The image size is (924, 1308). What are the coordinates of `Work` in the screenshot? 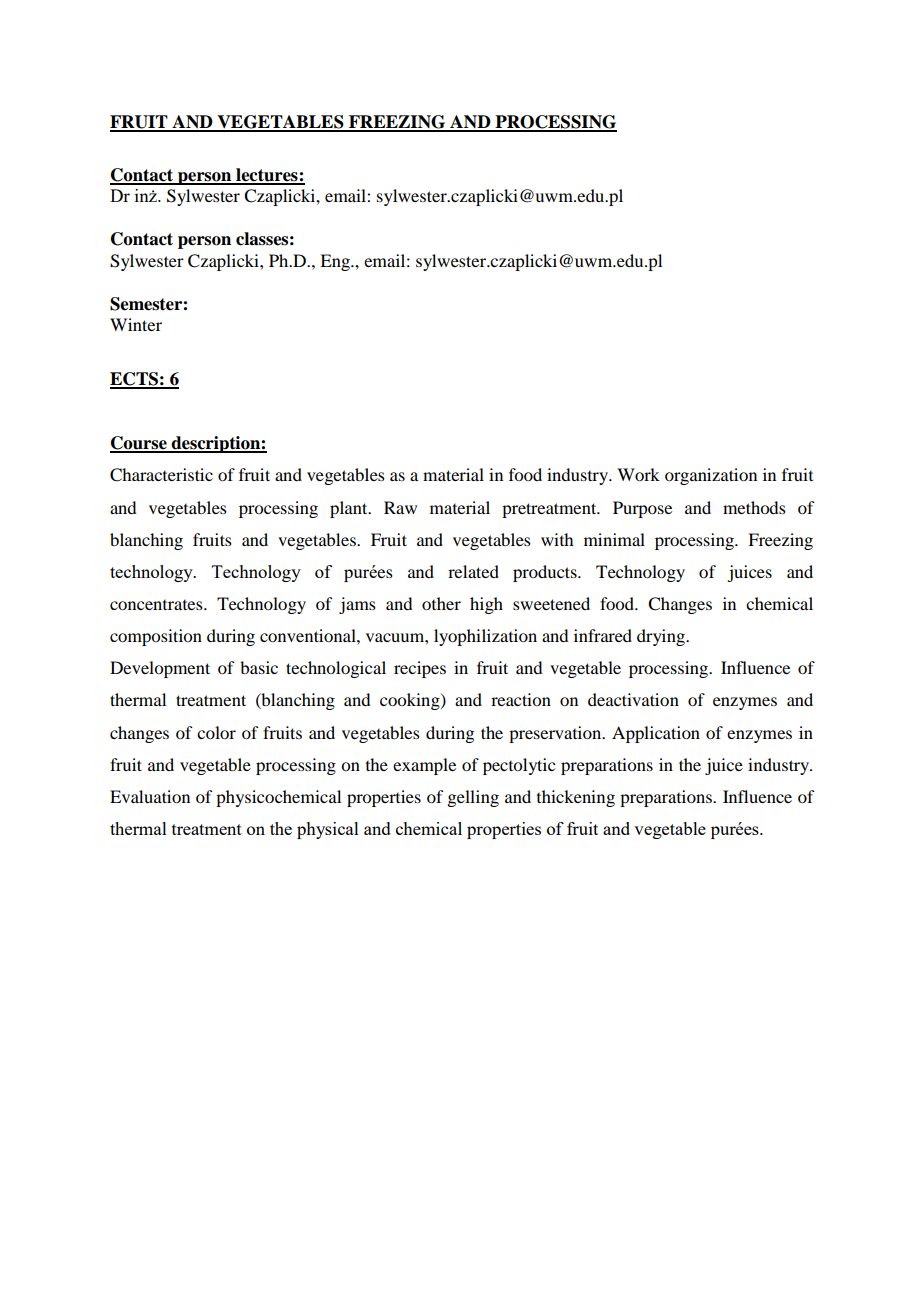 It's located at (638, 474).
